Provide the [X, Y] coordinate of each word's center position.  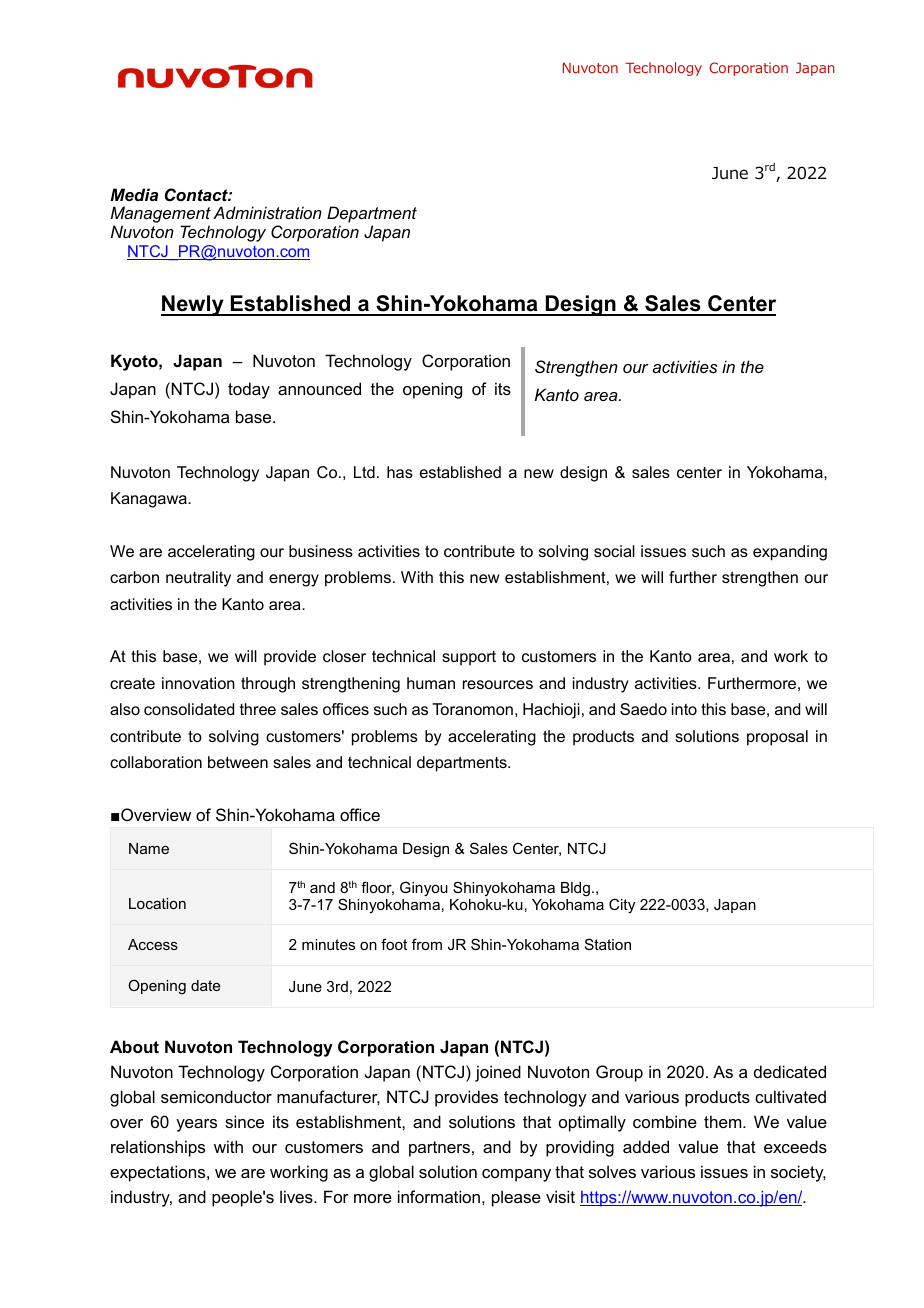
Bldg [575, 889]
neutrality [198, 579]
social [614, 551]
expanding [790, 553]
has [400, 472]
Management [161, 216]
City [622, 906]
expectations [159, 1173]
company [516, 1175]
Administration [267, 212]
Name [149, 848]
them [724, 1121]
